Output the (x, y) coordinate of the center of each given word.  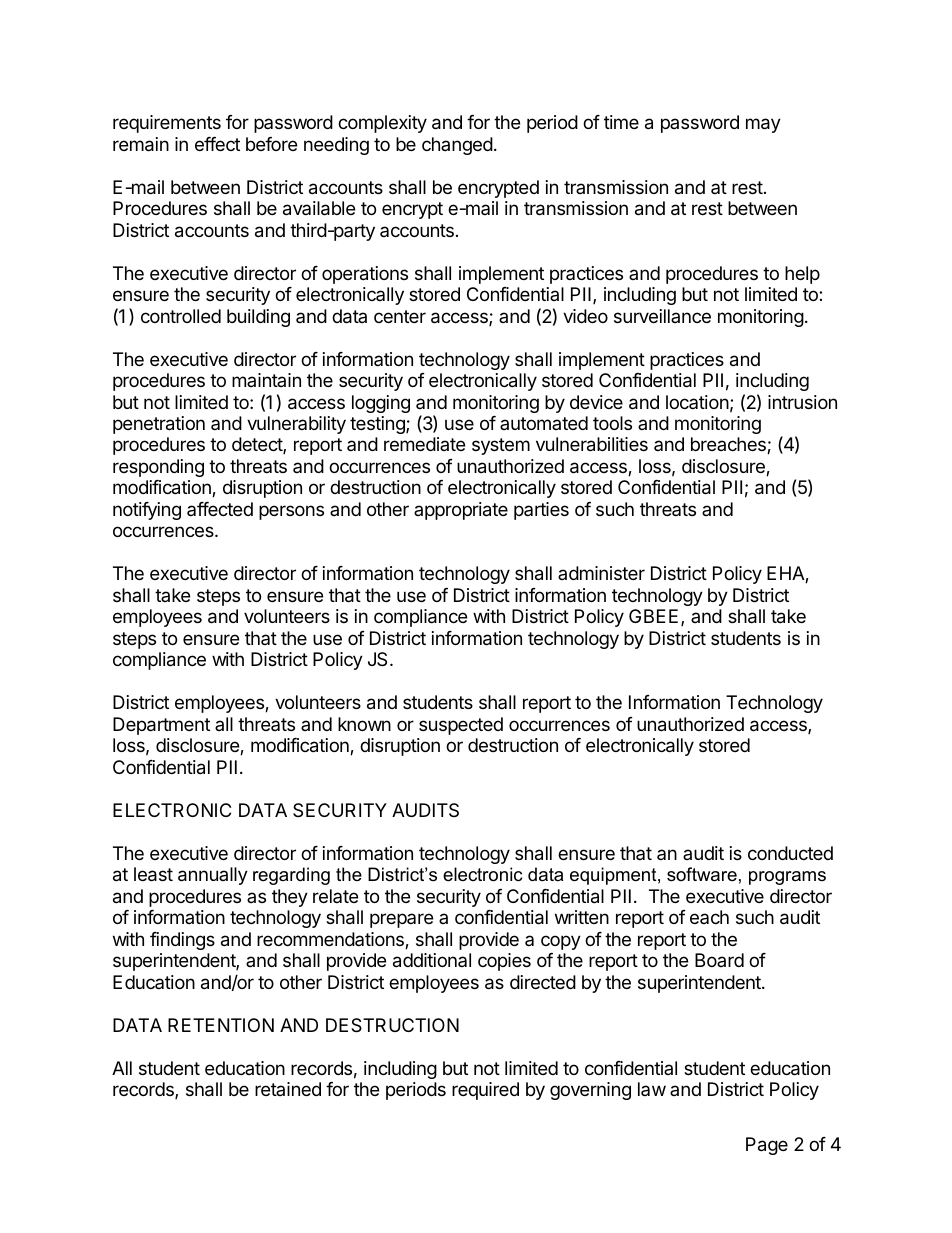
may (763, 125)
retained (288, 1089)
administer (601, 573)
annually (213, 876)
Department (161, 726)
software (702, 874)
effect (217, 144)
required (485, 1091)
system (501, 446)
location (697, 402)
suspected (461, 726)
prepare (401, 920)
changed (457, 146)
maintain (266, 380)
